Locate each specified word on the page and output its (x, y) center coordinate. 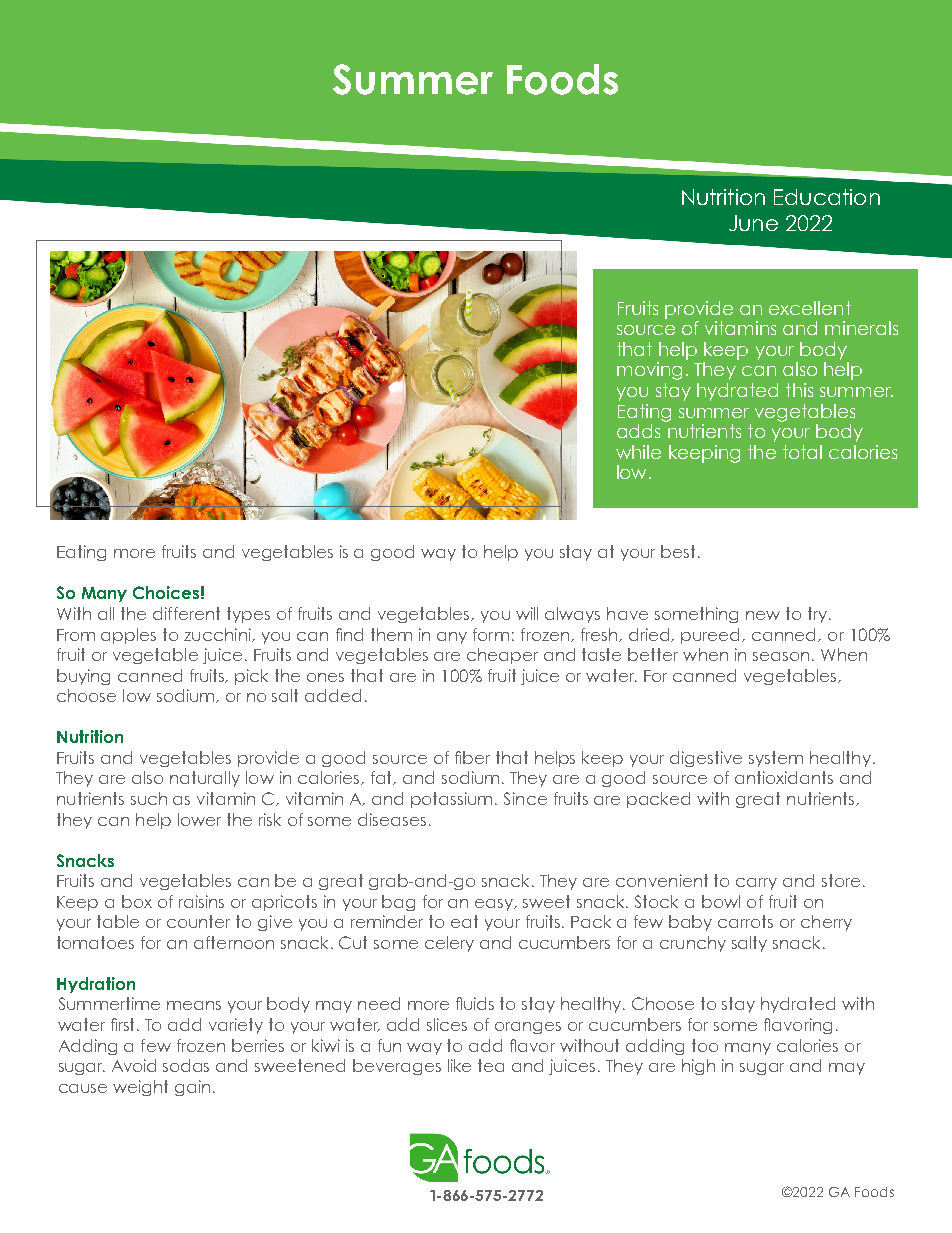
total (802, 452)
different (186, 613)
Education (827, 197)
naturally (205, 779)
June (753, 223)
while (638, 452)
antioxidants (784, 777)
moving (649, 371)
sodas (186, 1065)
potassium (451, 800)
